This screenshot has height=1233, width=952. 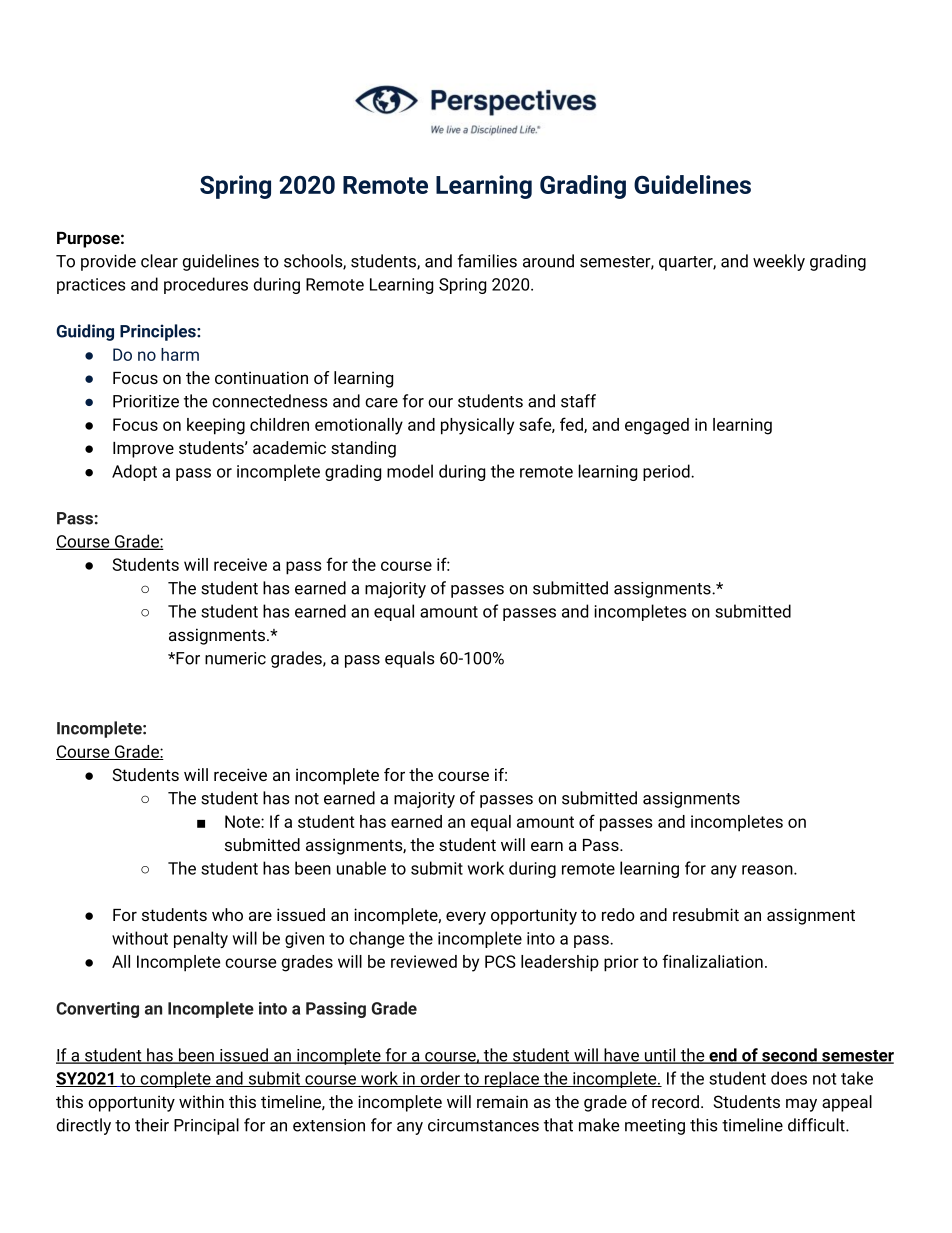 What do you see at coordinates (618, 914) in the screenshot?
I see `redo` at bounding box center [618, 914].
